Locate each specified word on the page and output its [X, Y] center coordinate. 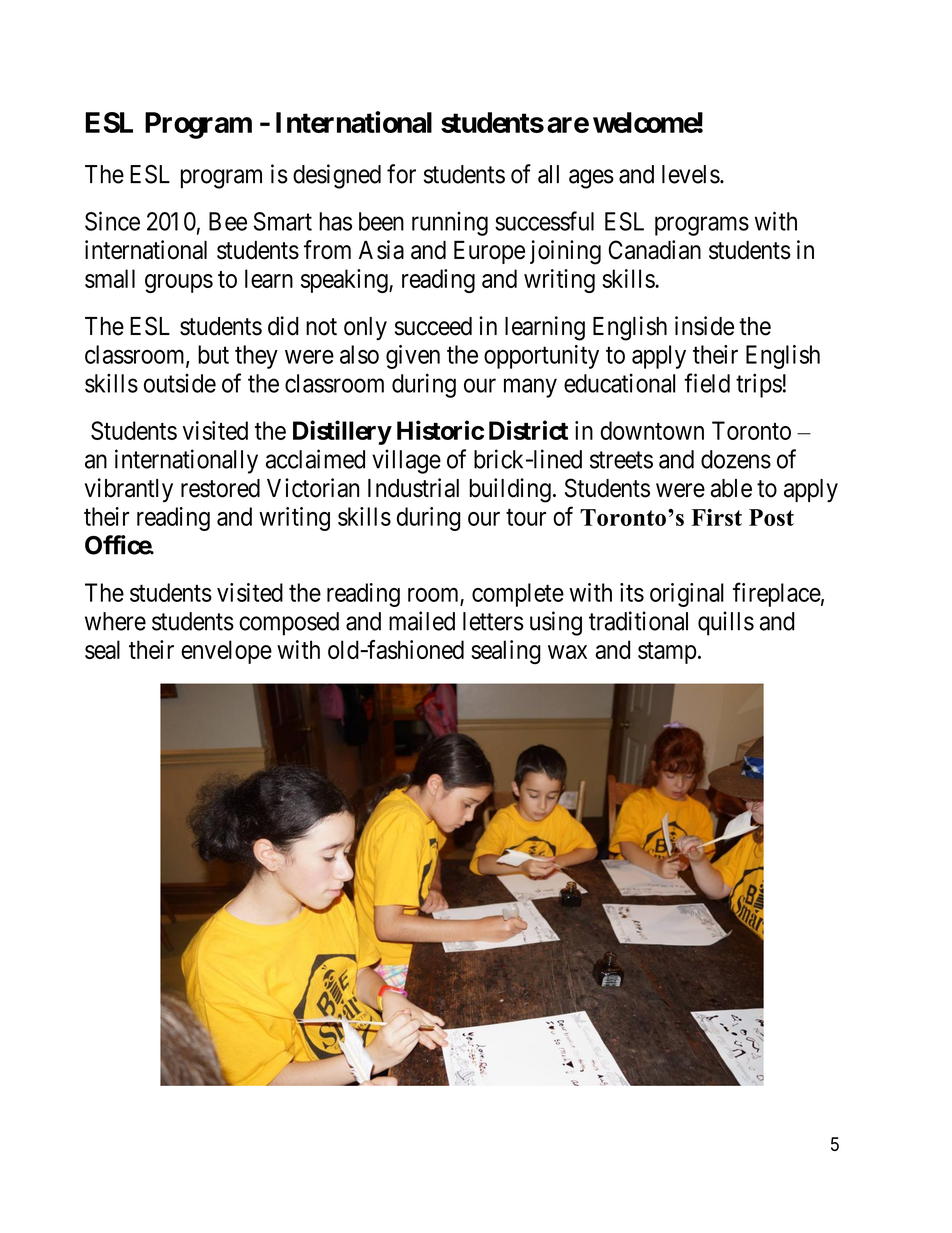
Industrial [413, 488]
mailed [422, 621]
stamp [667, 653]
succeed [433, 326]
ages [591, 179]
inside [704, 326]
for [401, 174]
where [115, 621]
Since [112, 221]
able [731, 488]
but [213, 354]
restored [220, 488]
